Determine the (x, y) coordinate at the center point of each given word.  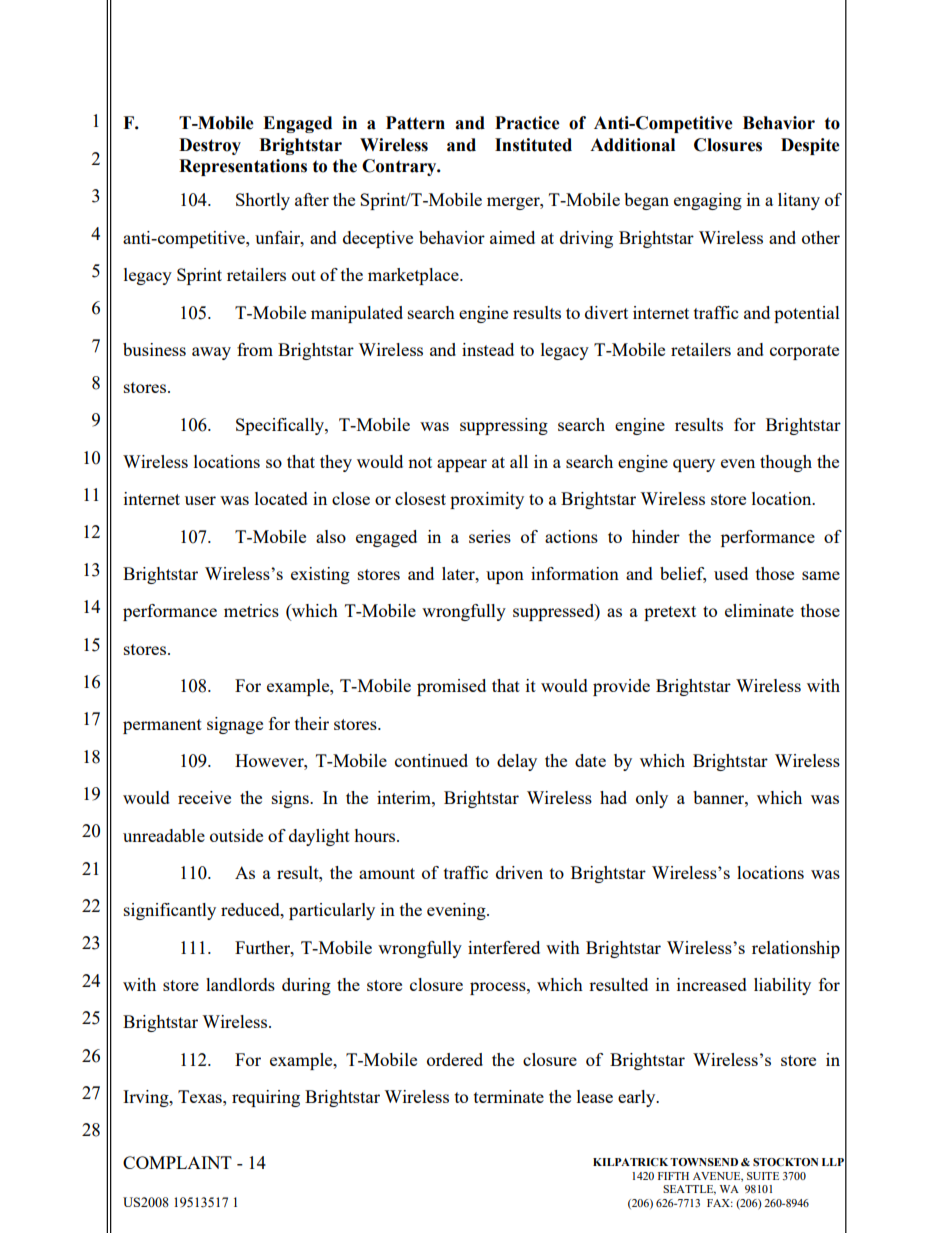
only (652, 799)
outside (236, 835)
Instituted (533, 145)
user (200, 500)
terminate (509, 1096)
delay (517, 762)
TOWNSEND (704, 1162)
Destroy (210, 146)
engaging (708, 201)
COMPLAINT (177, 1162)
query (694, 465)
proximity (487, 500)
